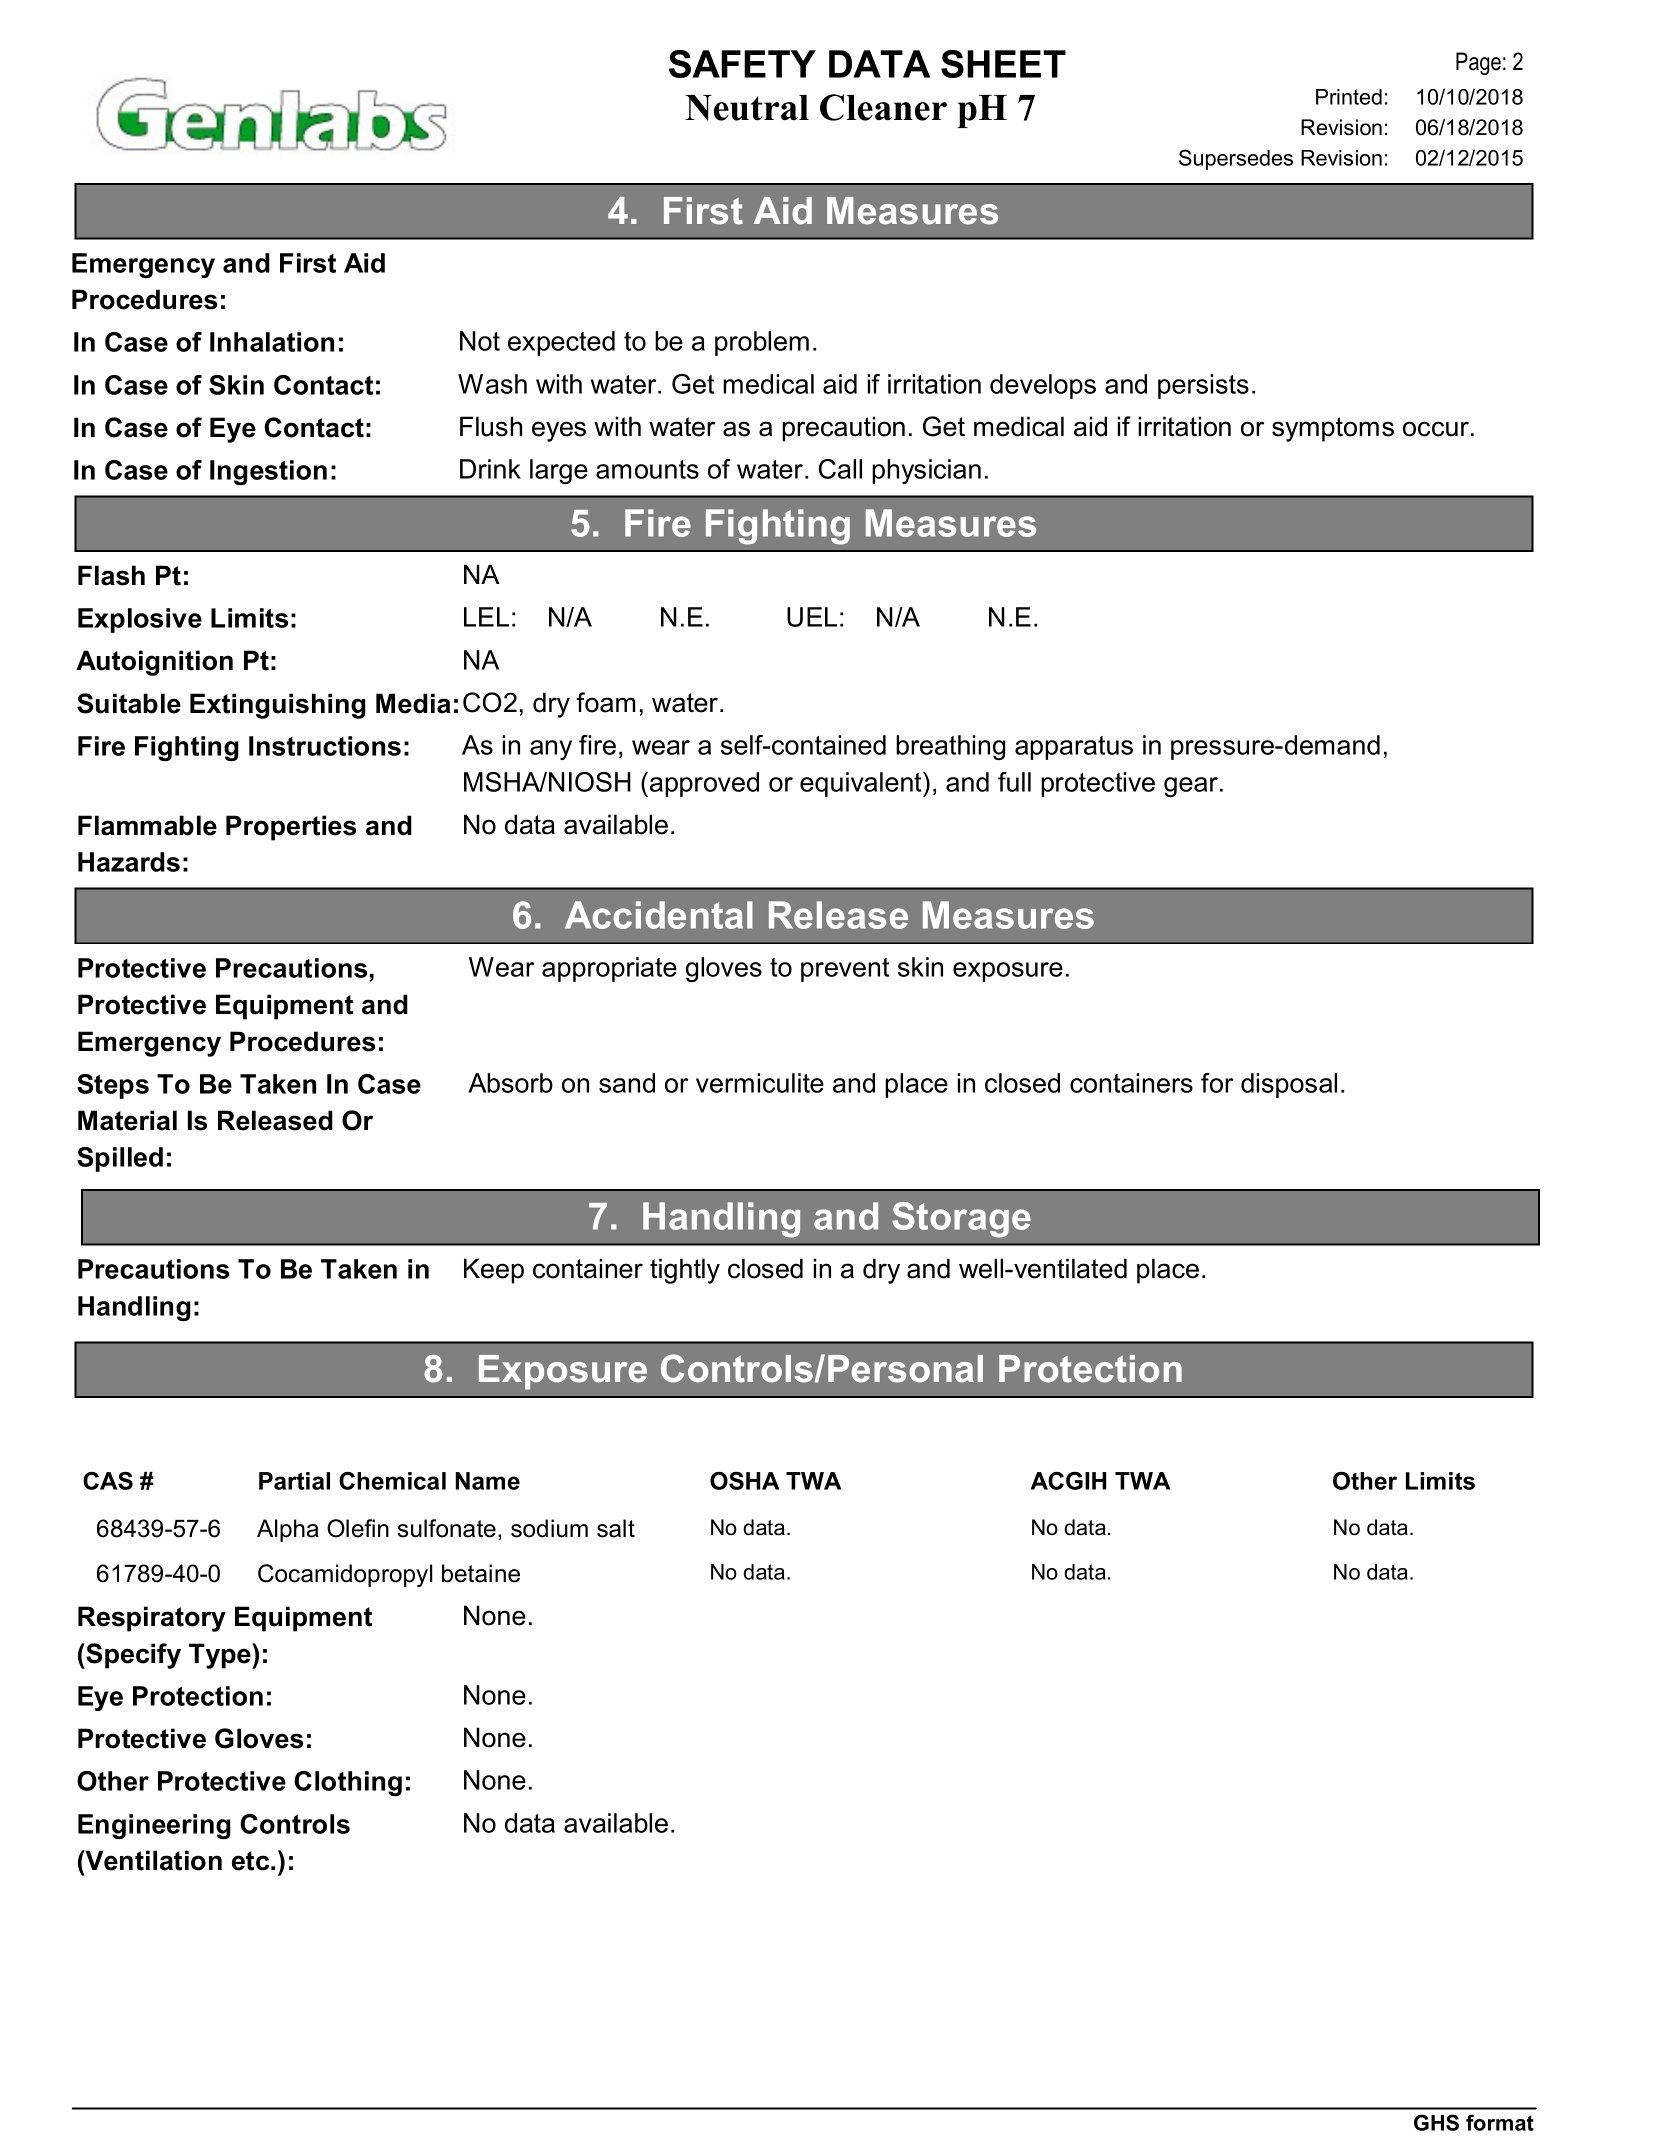  I want to click on Storage, so click(961, 1220).
